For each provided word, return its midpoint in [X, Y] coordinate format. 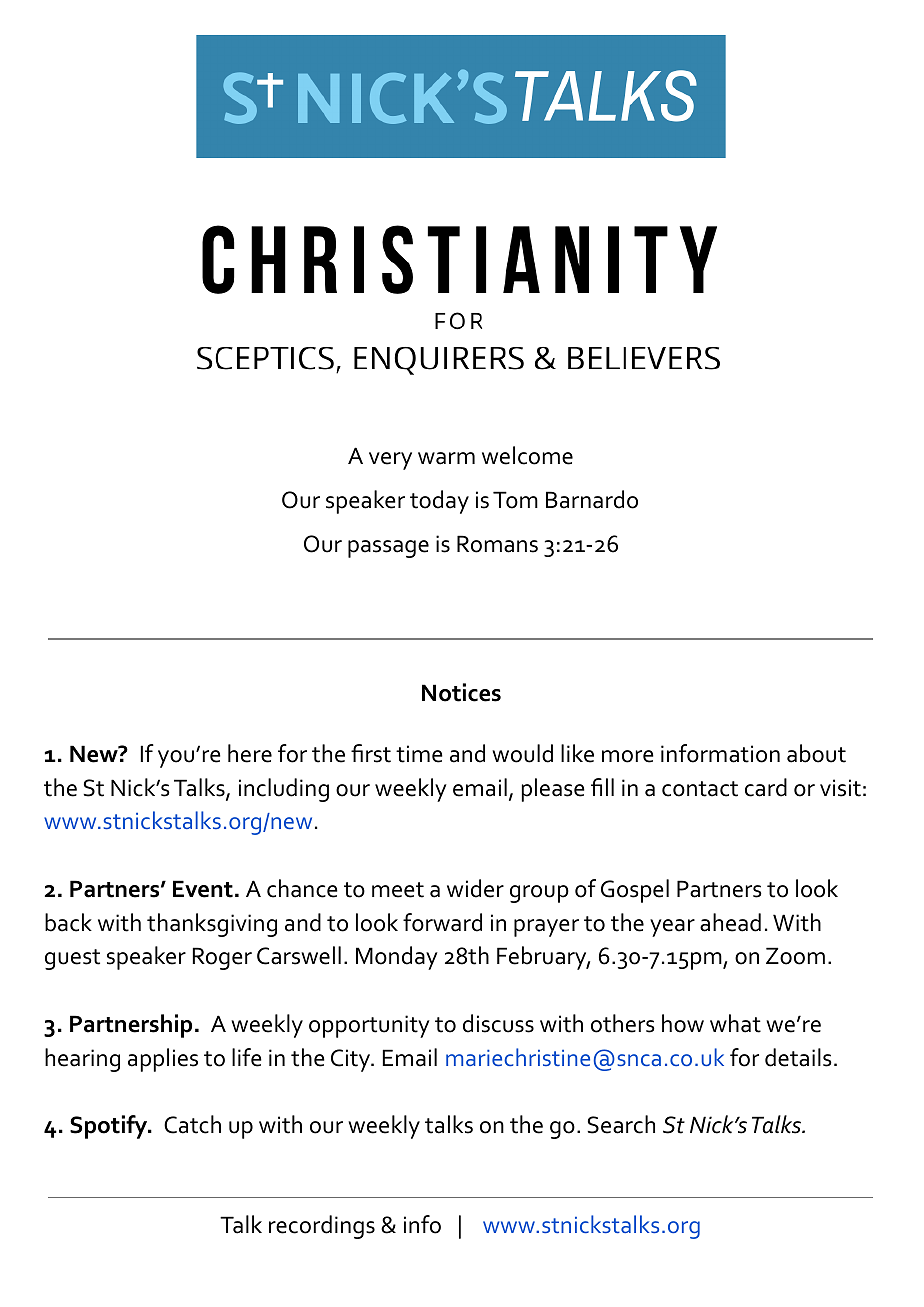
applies [163, 1060]
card [766, 787]
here [250, 753]
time [419, 754]
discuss [498, 1023]
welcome [527, 455]
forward [442, 922]
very [390, 461]
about [816, 753]
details [798, 1057]
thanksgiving [212, 925]
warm [446, 458]
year [672, 928]
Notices [461, 692]
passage [388, 549]
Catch [192, 1124]
